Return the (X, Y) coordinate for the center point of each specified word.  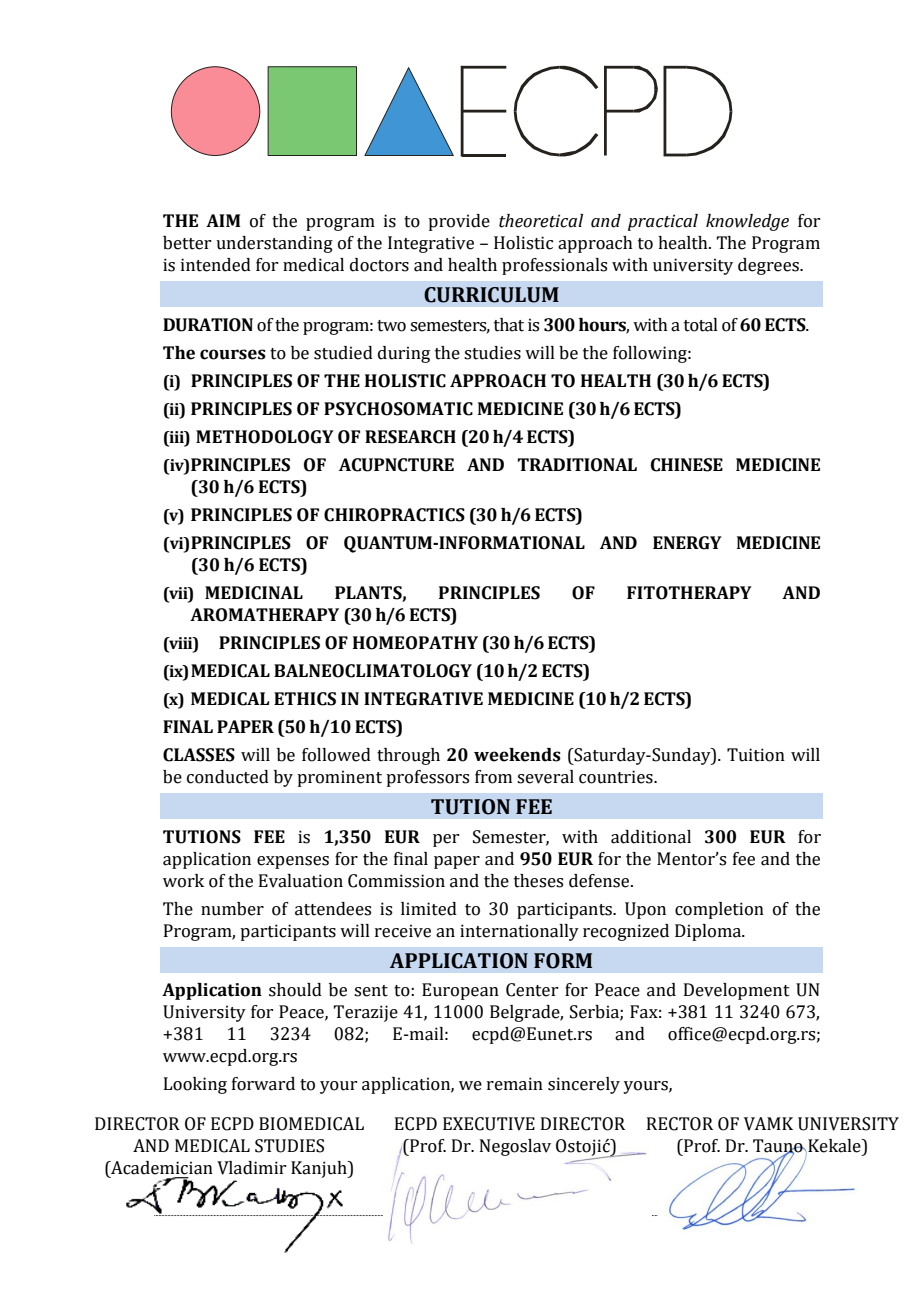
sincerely (584, 1085)
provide (459, 222)
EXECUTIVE (489, 1124)
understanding (274, 244)
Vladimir (251, 1168)
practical (663, 222)
